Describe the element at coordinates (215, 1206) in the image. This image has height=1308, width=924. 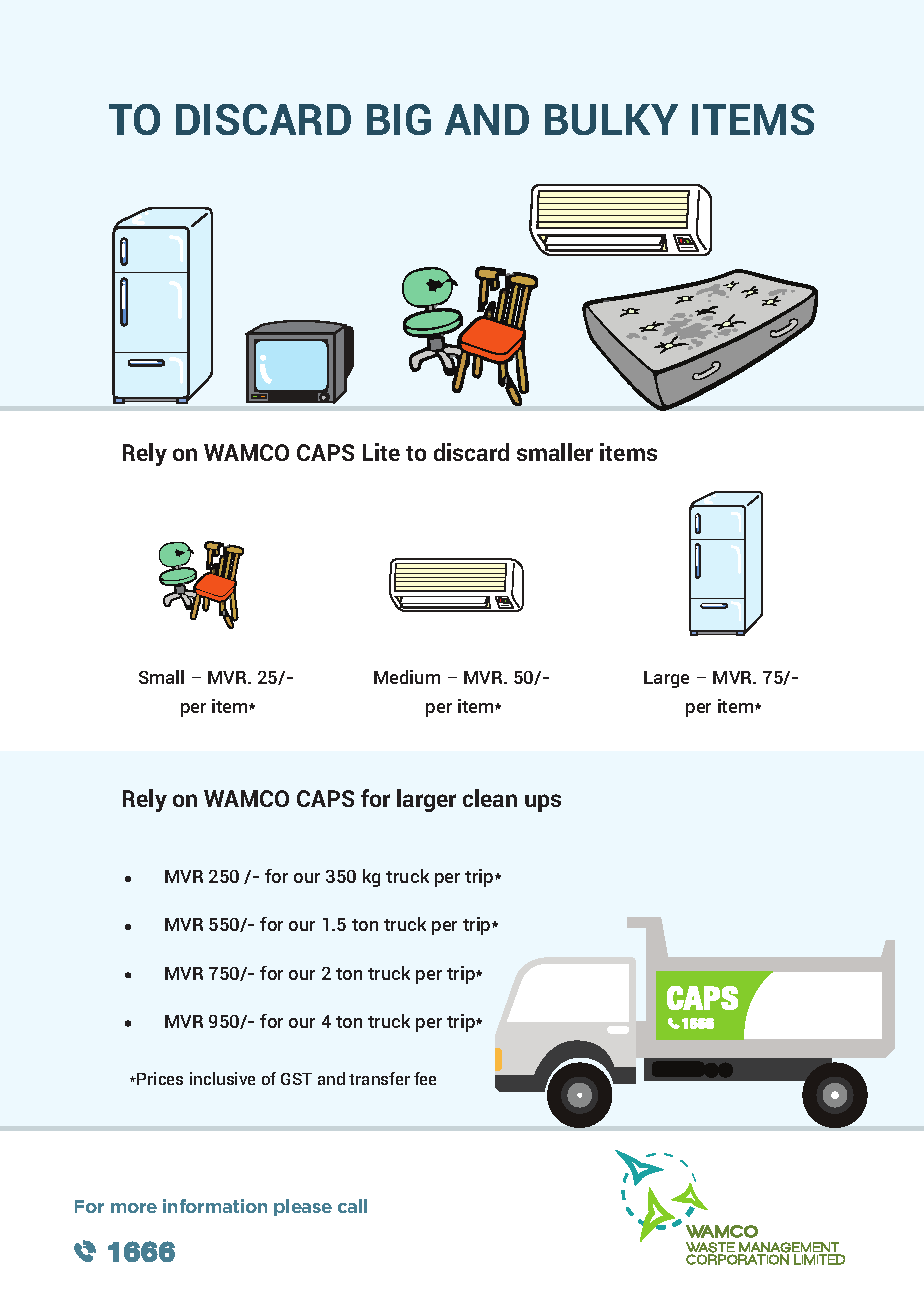
I see `information` at that location.
